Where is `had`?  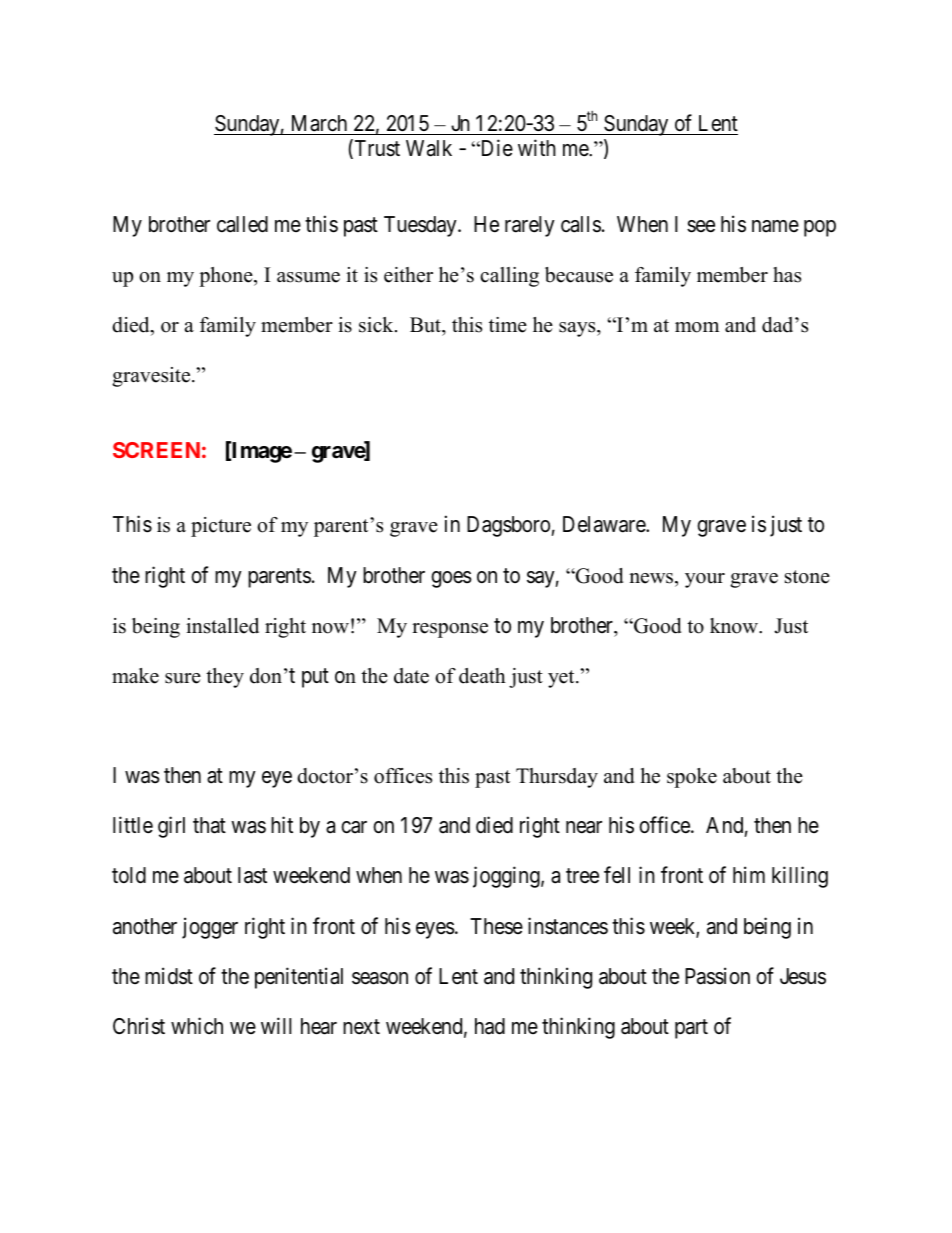
had is located at coordinates (490, 1026).
